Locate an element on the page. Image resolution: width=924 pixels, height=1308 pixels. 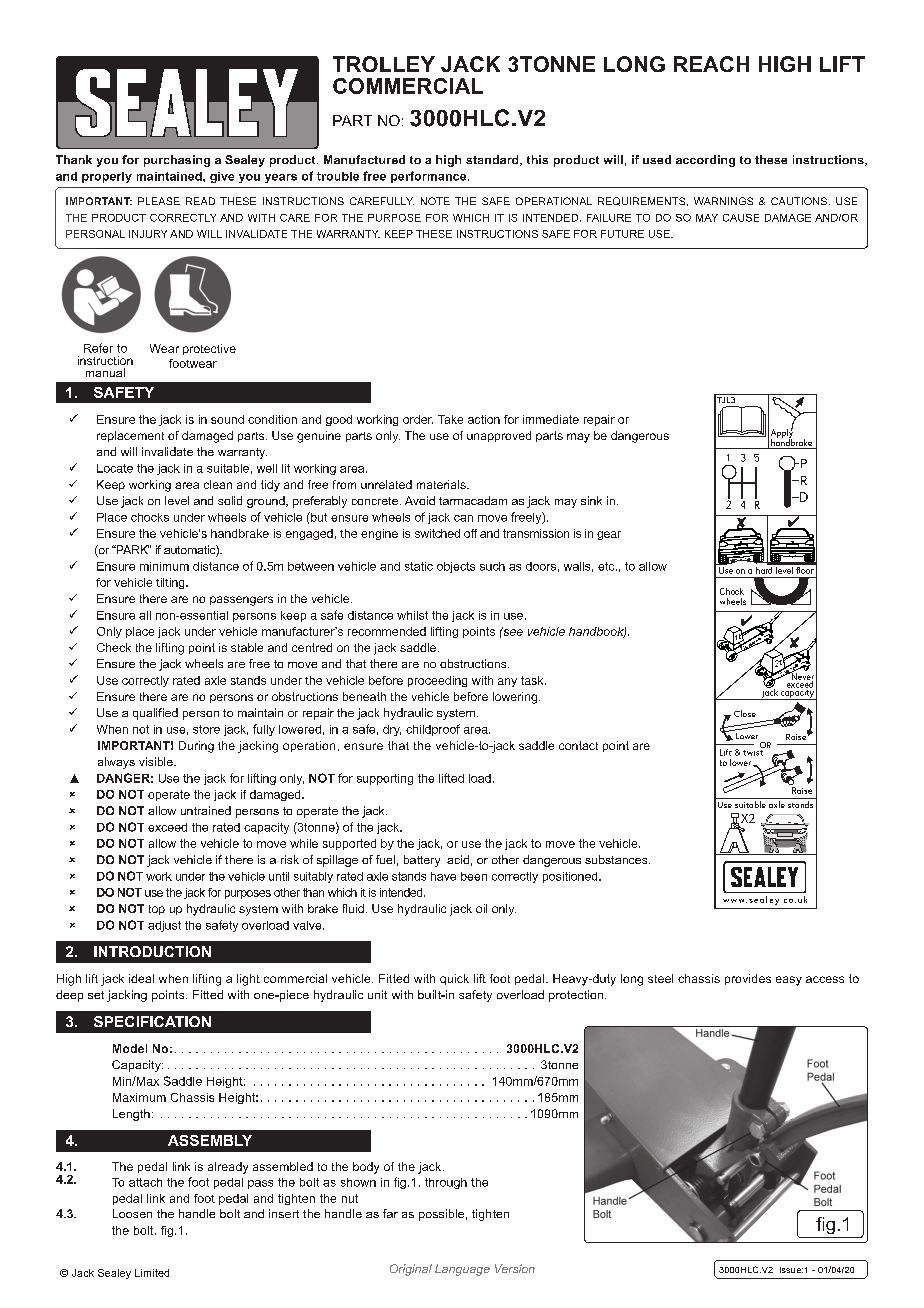
REACH is located at coordinates (711, 64).
